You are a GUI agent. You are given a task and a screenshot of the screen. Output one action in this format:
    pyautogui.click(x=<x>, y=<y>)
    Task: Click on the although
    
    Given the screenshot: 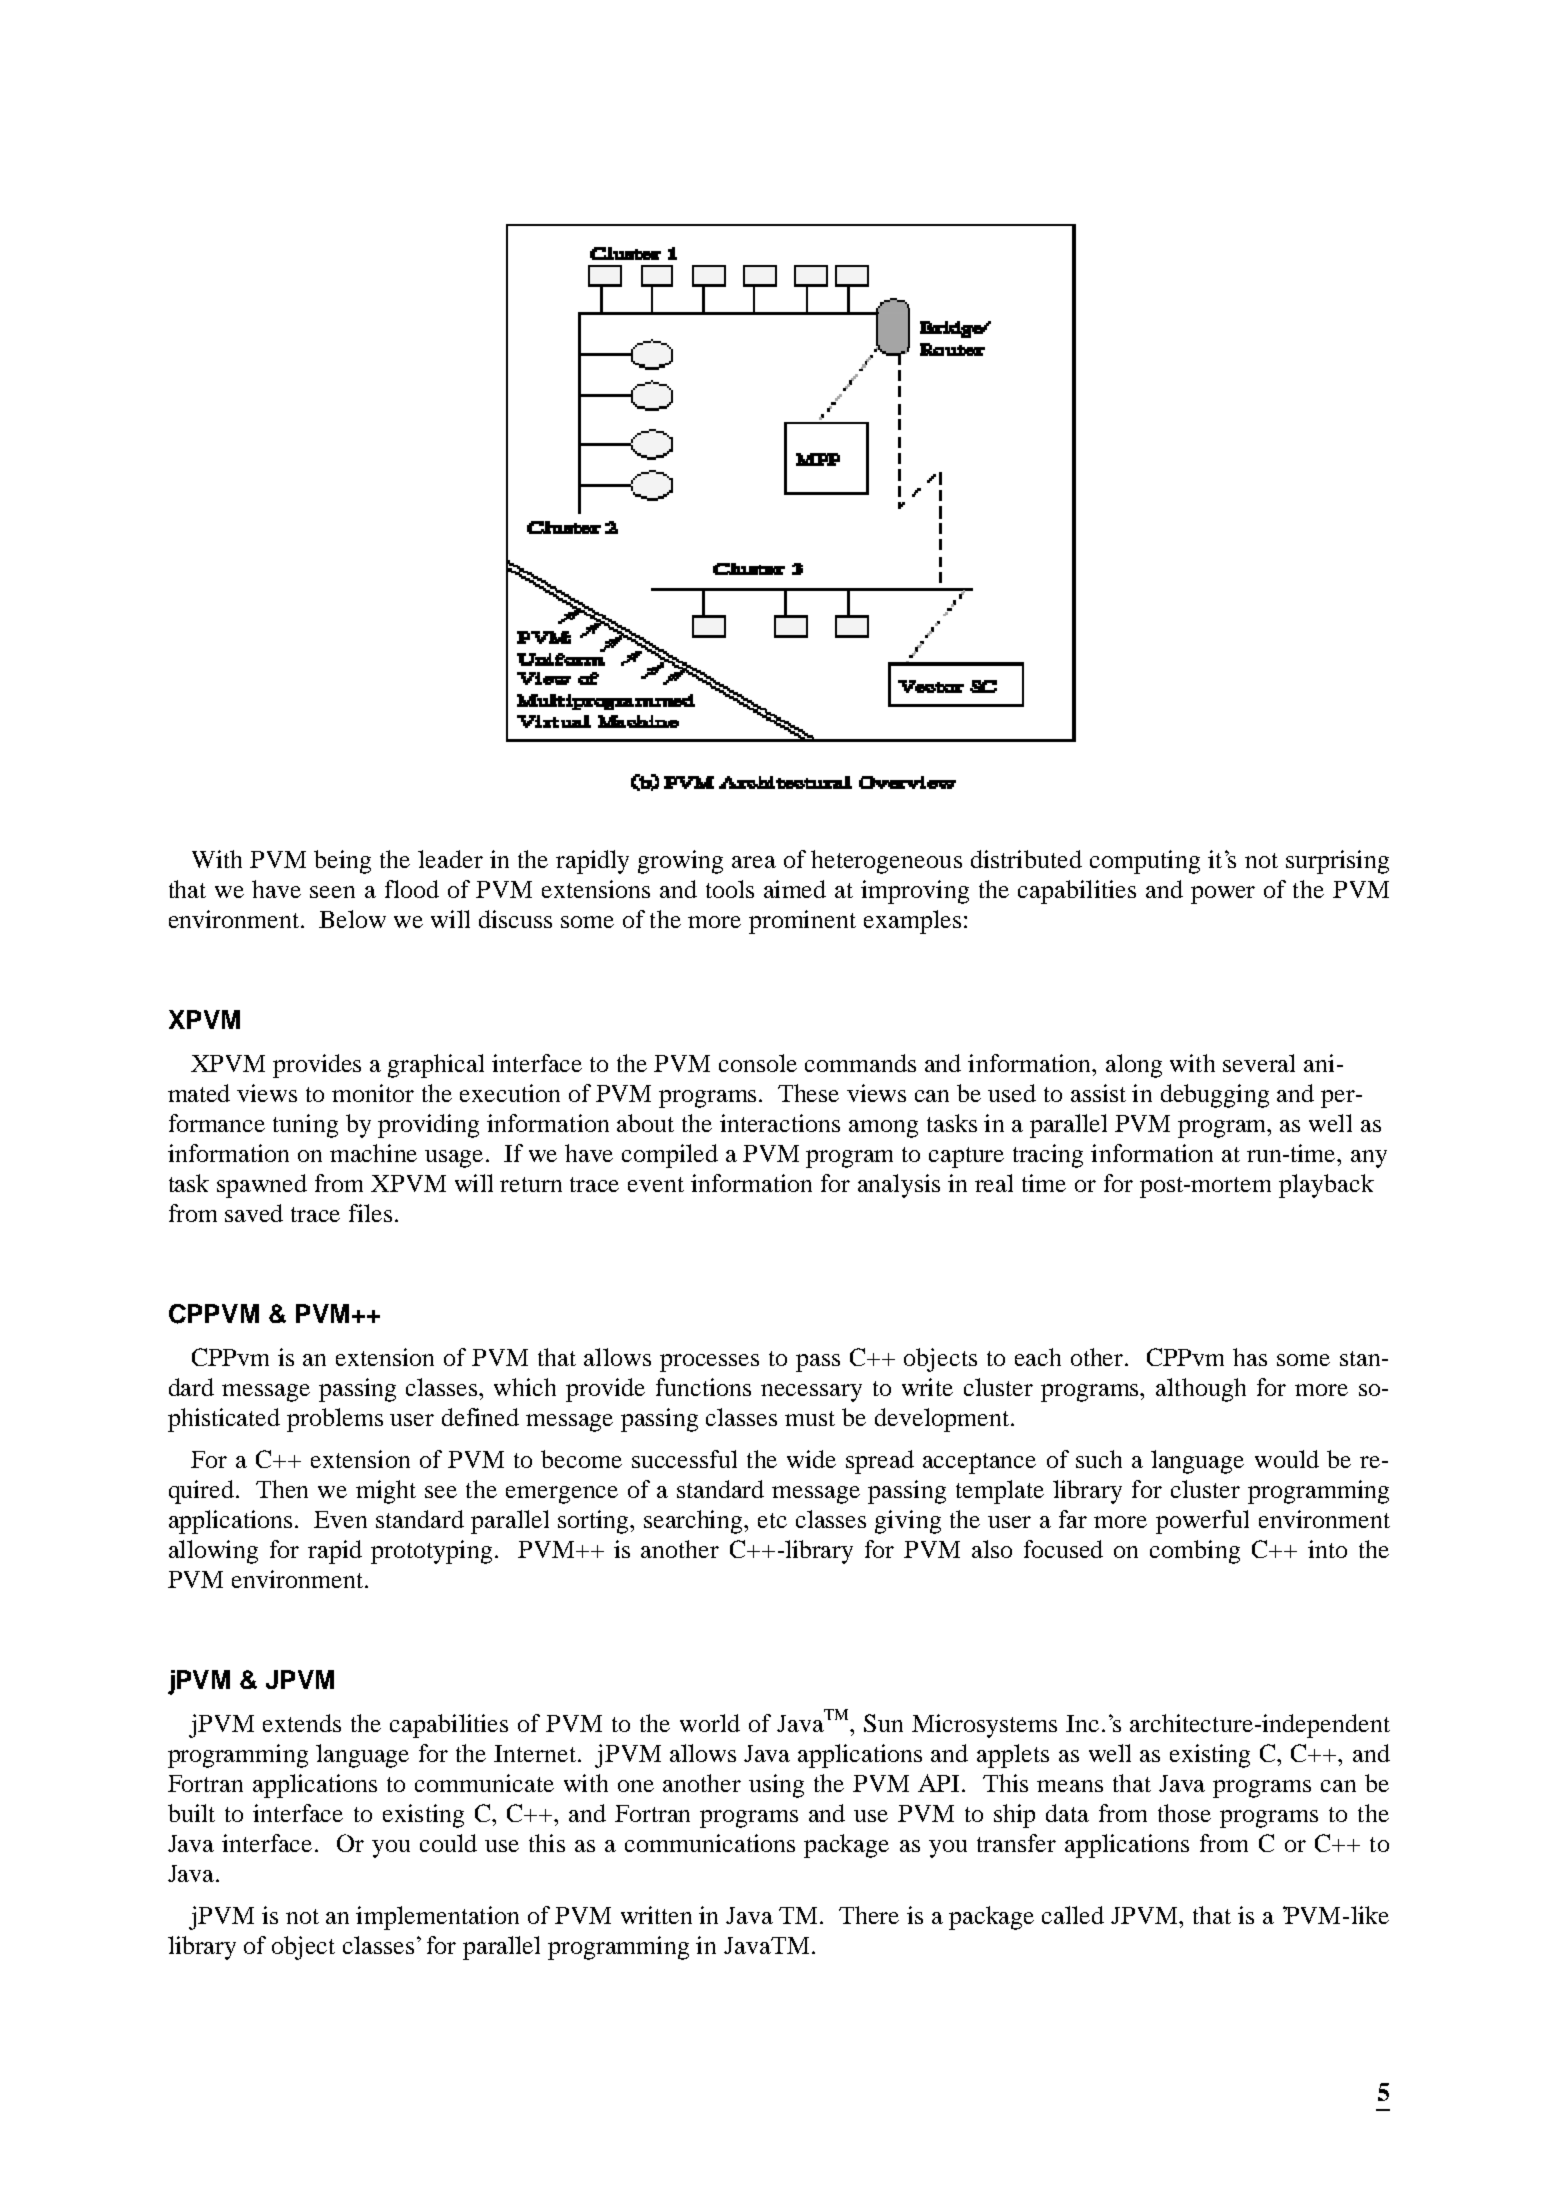 What is the action you would take?
    pyautogui.click(x=1201, y=1390)
